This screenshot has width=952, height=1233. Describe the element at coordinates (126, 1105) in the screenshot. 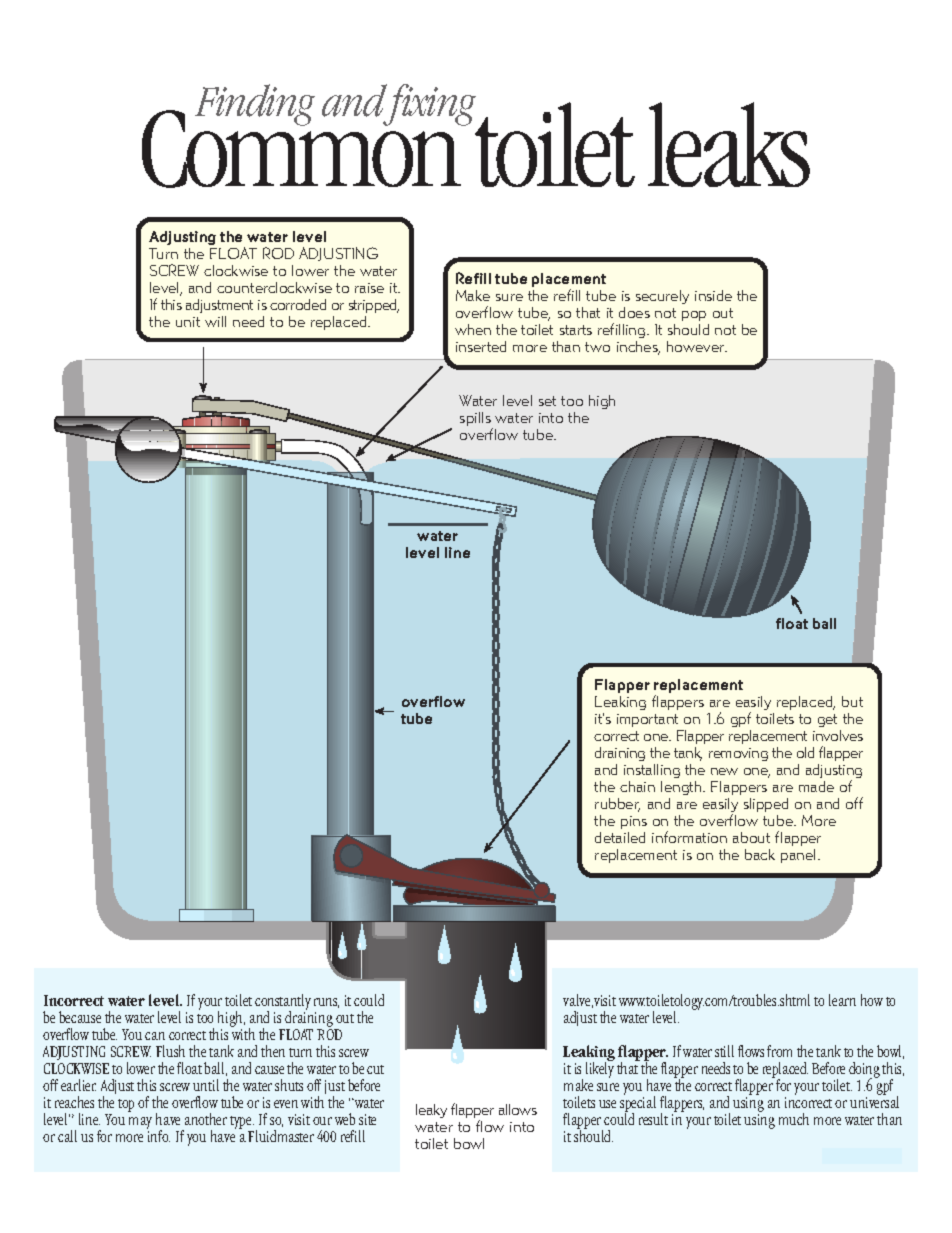

I see `top` at that location.
